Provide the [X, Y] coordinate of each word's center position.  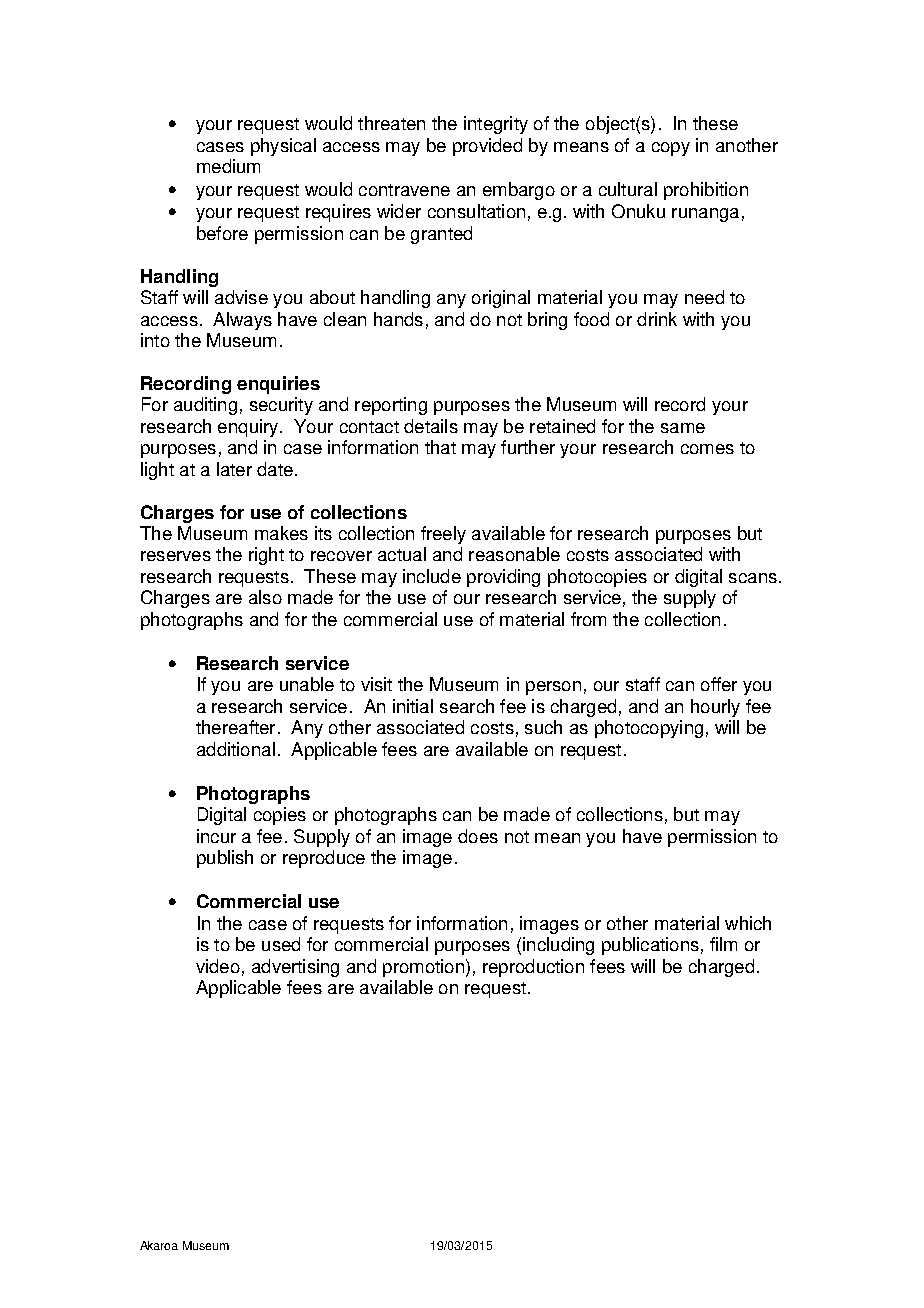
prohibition [706, 191]
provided [487, 147]
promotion [423, 968]
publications [650, 946]
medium [228, 166]
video [218, 966]
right [266, 556]
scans [753, 578]
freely [443, 535]
